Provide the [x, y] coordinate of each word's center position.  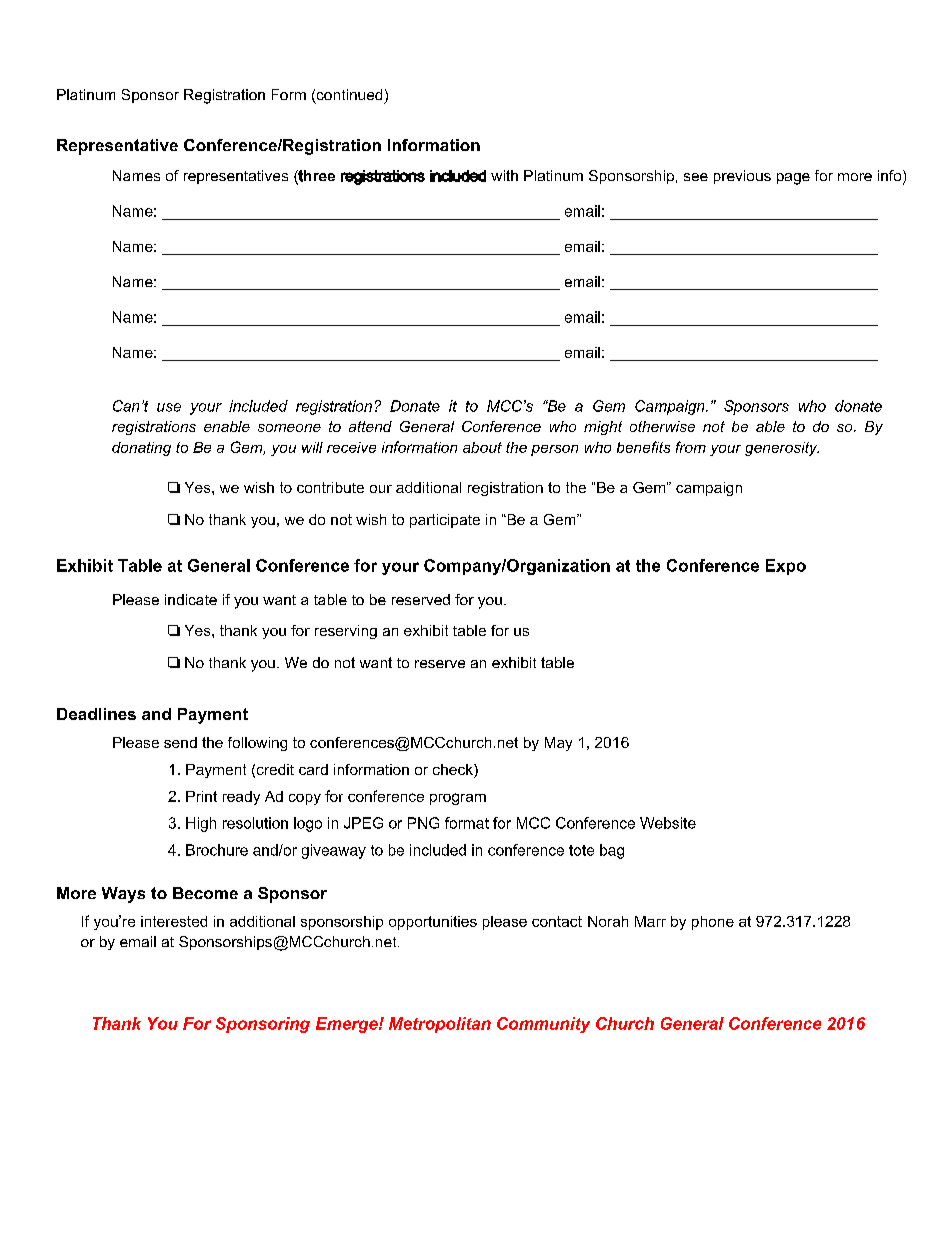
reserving [346, 632]
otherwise [662, 426]
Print [201, 796]
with [504, 175]
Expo [786, 567]
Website [668, 823]
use [169, 407]
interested [174, 921]
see [696, 177]
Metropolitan [440, 1025]
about [482, 447]
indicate [191, 599]
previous [742, 177]
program [458, 799]
